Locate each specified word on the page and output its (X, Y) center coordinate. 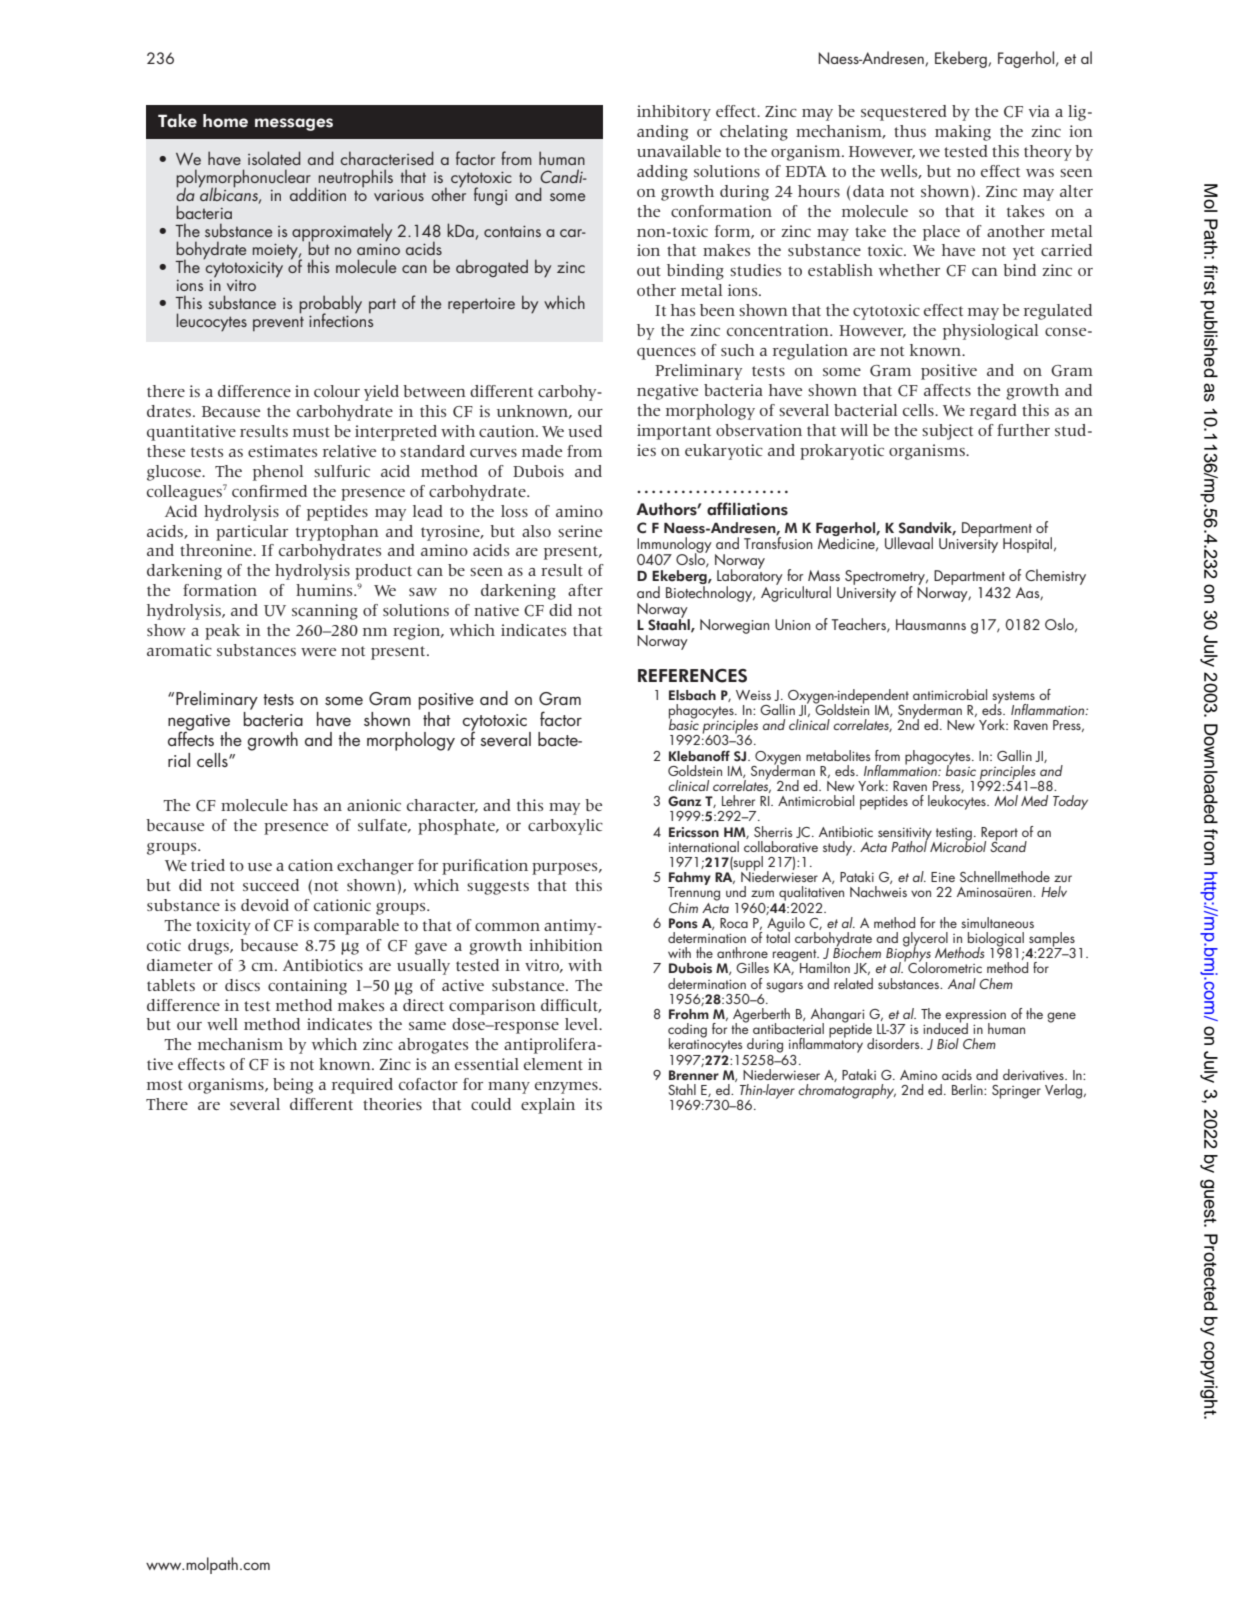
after (585, 590)
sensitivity (906, 835)
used (585, 431)
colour (337, 391)
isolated (274, 158)
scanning (325, 612)
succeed (271, 885)
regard (993, 412)
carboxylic (565, 827)
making (963, 133)
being (293, 1086)
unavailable (679, 151)
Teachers (860, 625)
